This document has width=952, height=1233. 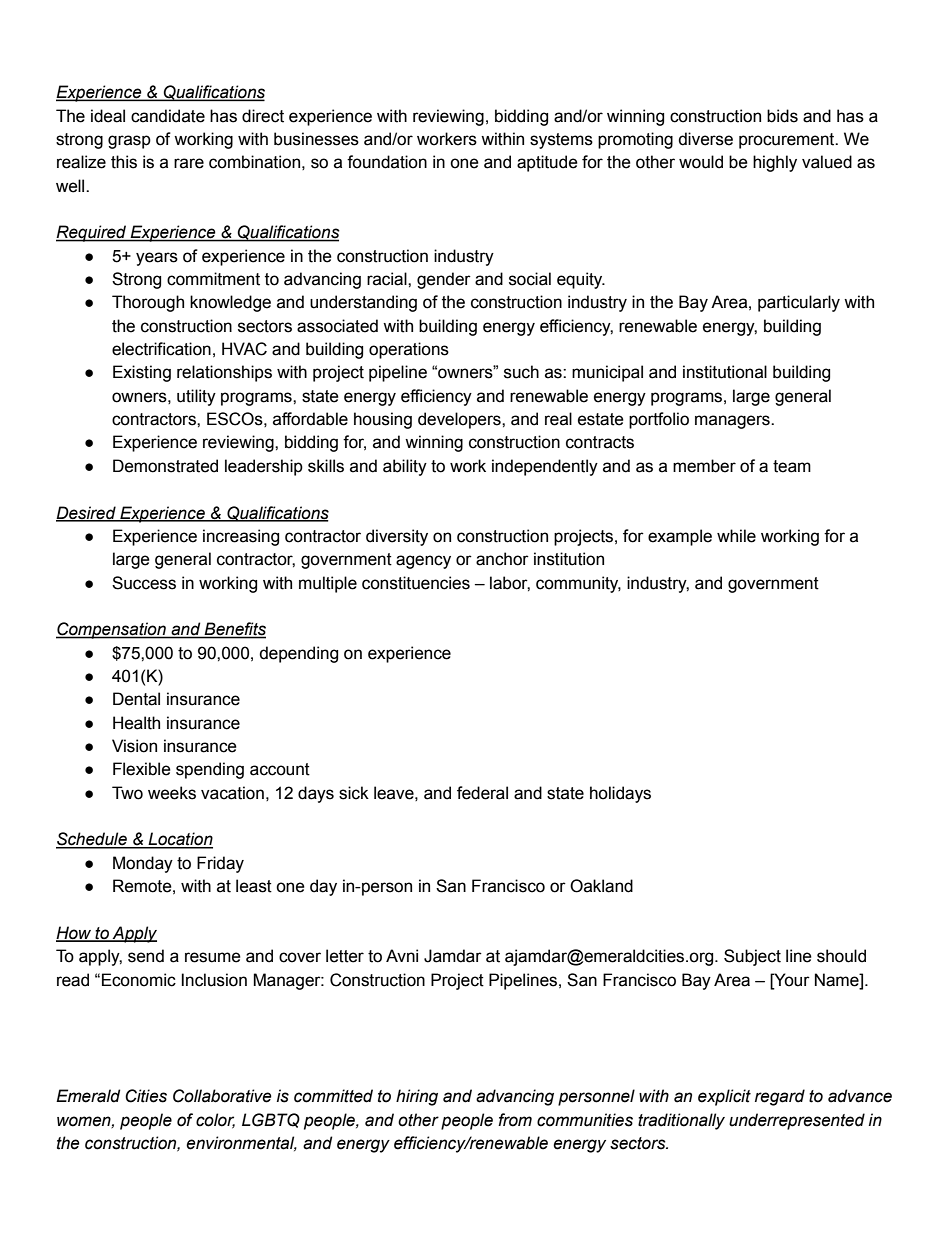 What do you see at coordinates (143, 864) in the document?
I see `Monday` at bounding box center [143, 864].
